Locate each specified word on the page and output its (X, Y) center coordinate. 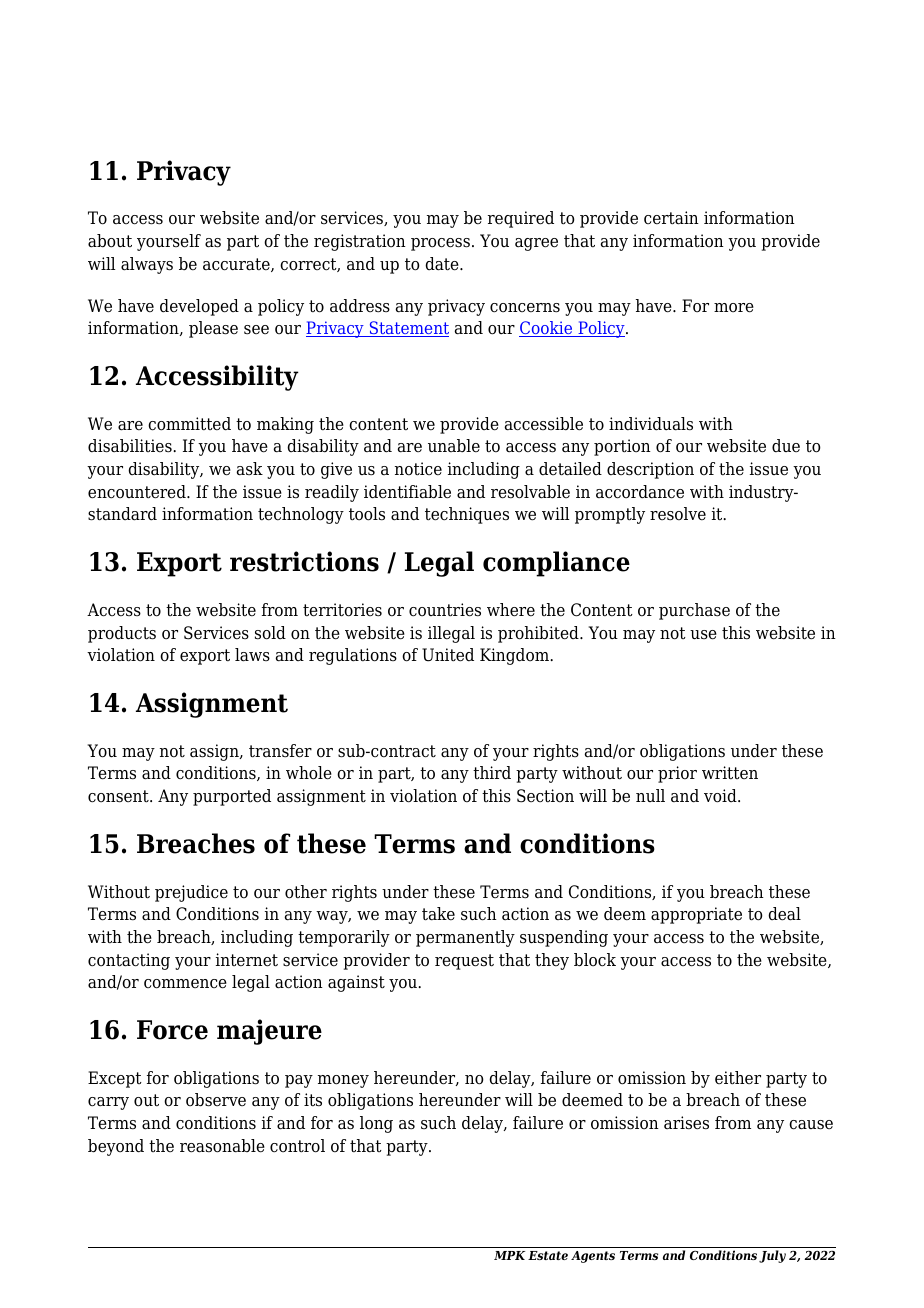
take (438, 914)
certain (671, 218)
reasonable (222, 1146)
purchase (694, 611)
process (440, 244)
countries (445, 610)
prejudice (191, 893)
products (122, 634)
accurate (237, 265)
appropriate (696, 915)
